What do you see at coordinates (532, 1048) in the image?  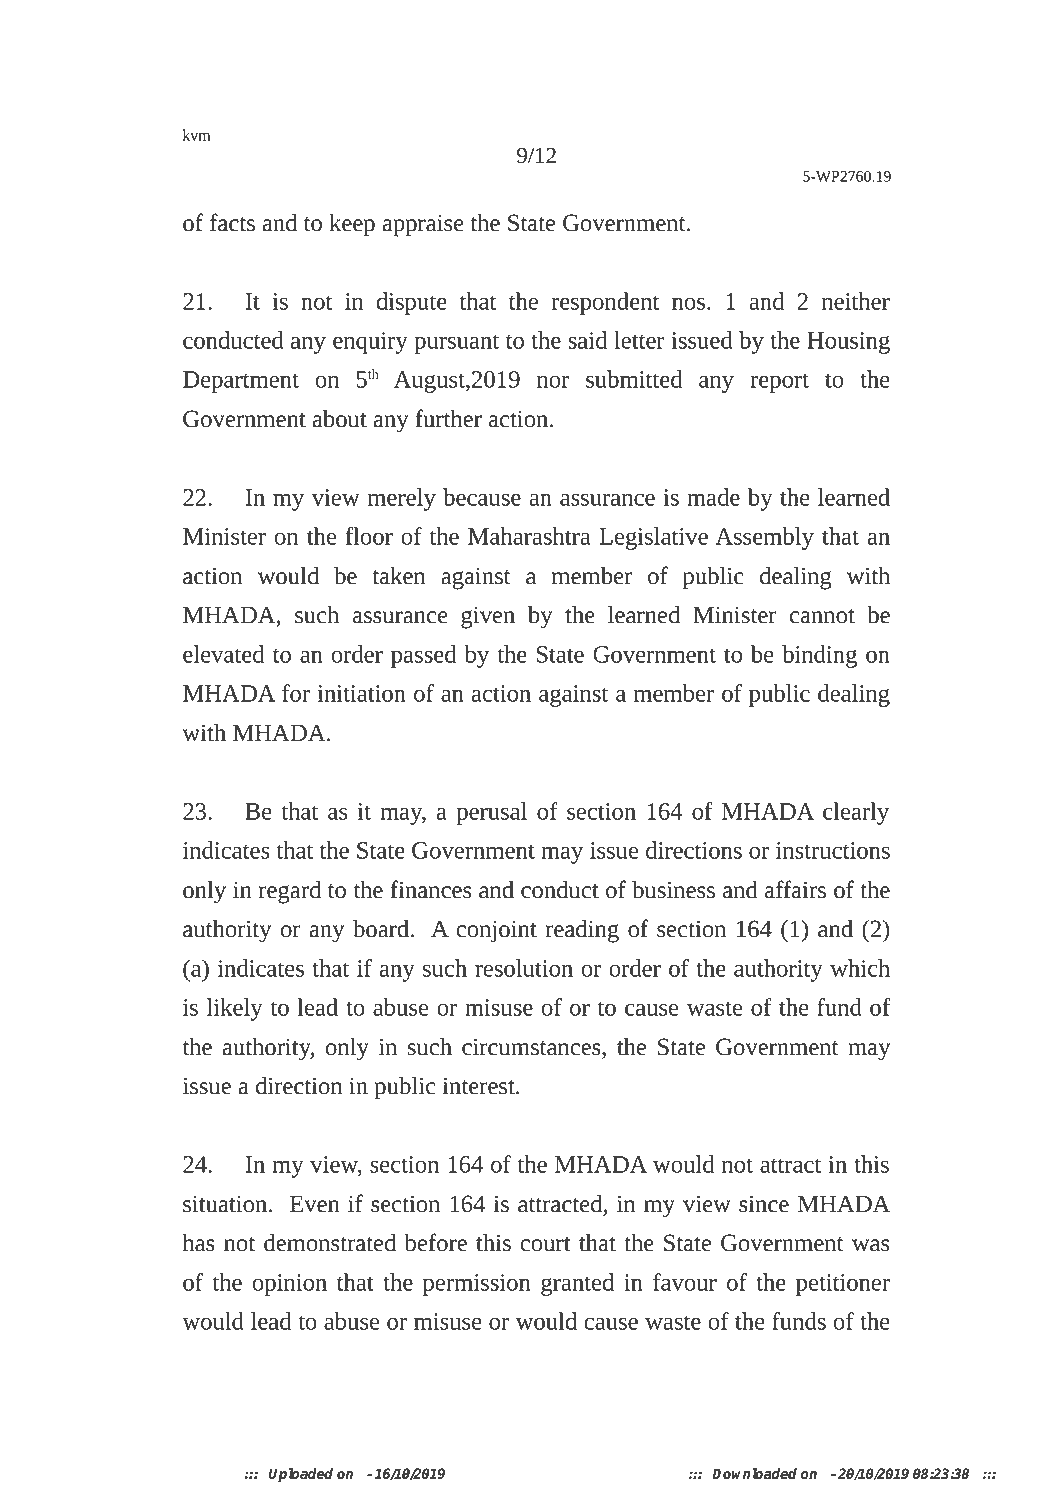 I see `circumstances` at bounding box center [532, 1048].
